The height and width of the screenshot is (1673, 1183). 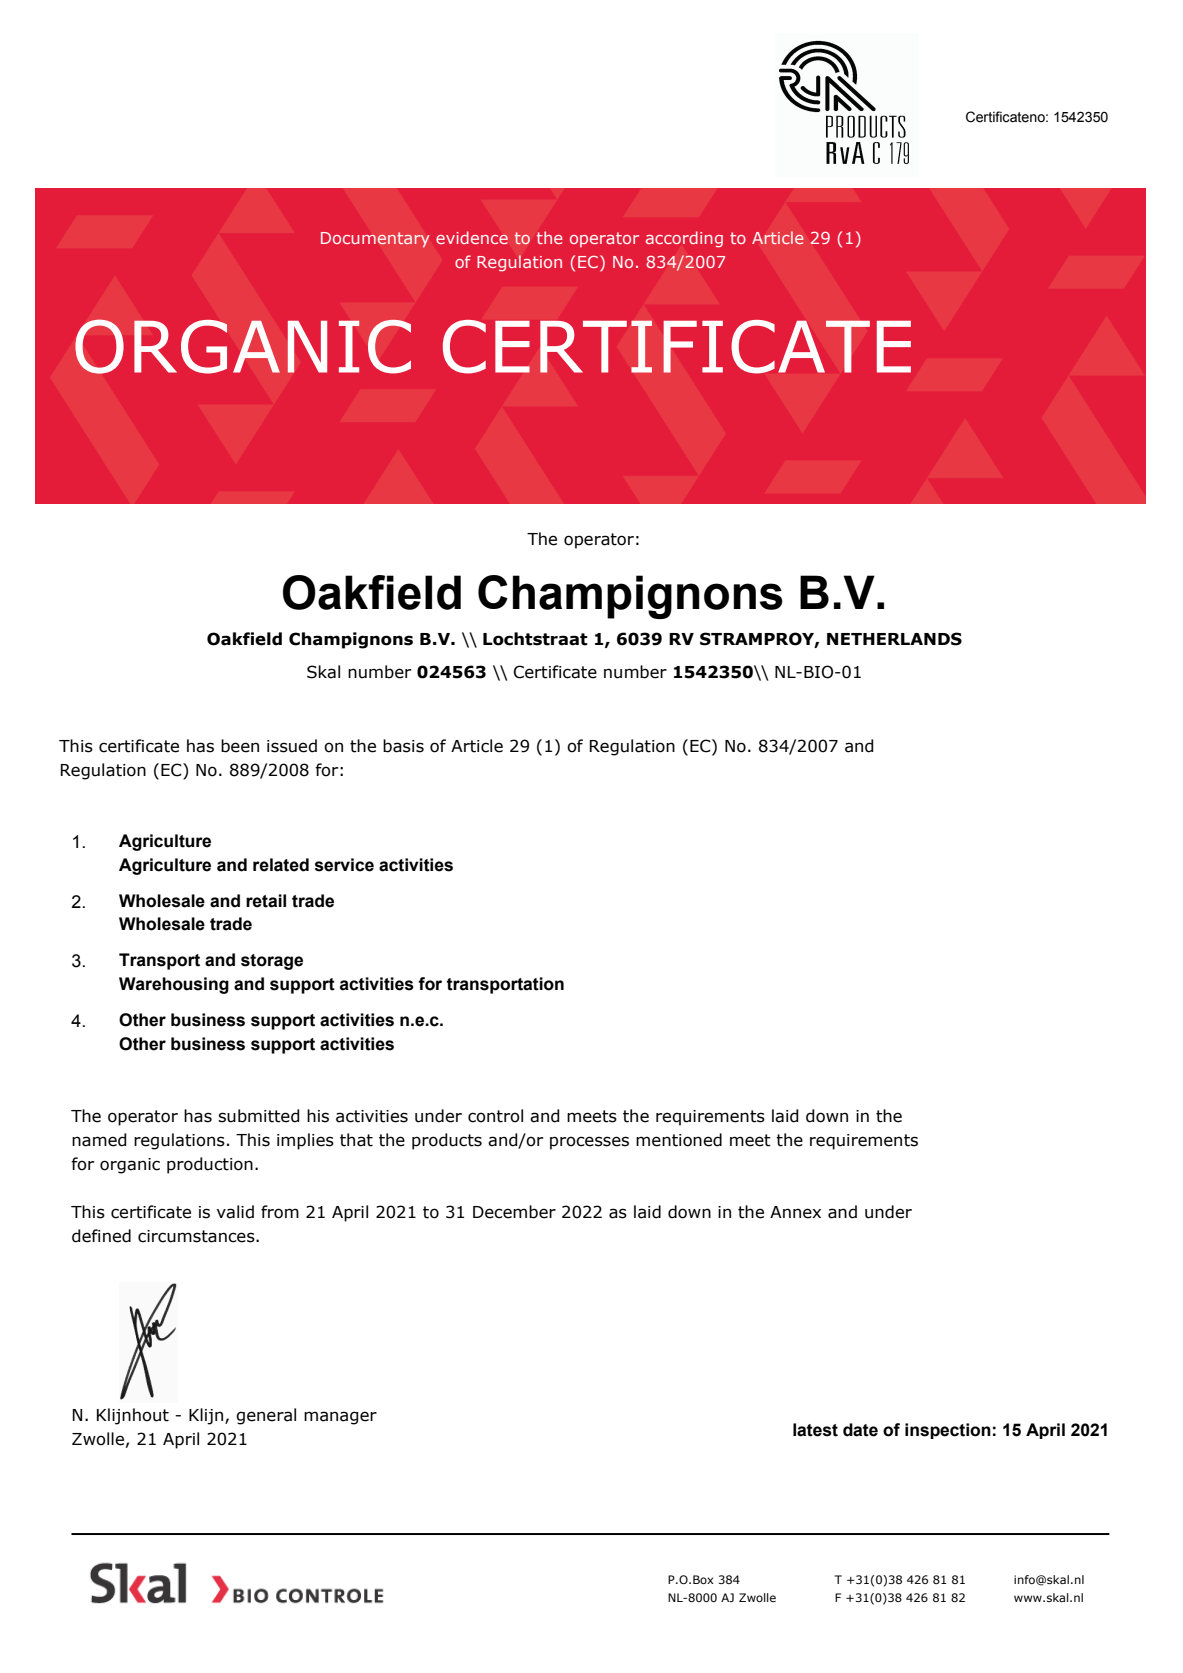 I want to click on been, so click(x=240, y=746).
